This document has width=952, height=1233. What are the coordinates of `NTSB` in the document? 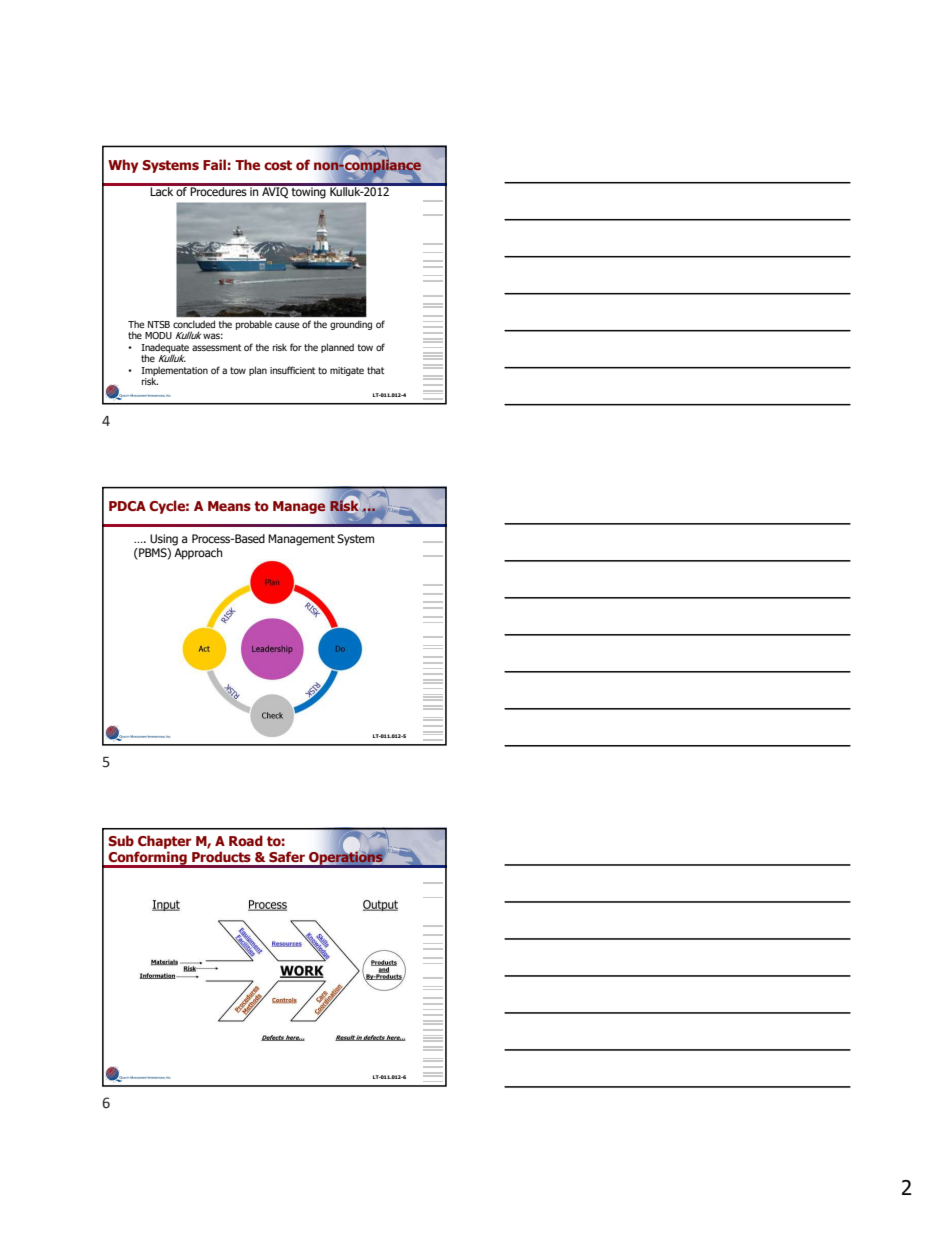 It's located at (159, 324).
